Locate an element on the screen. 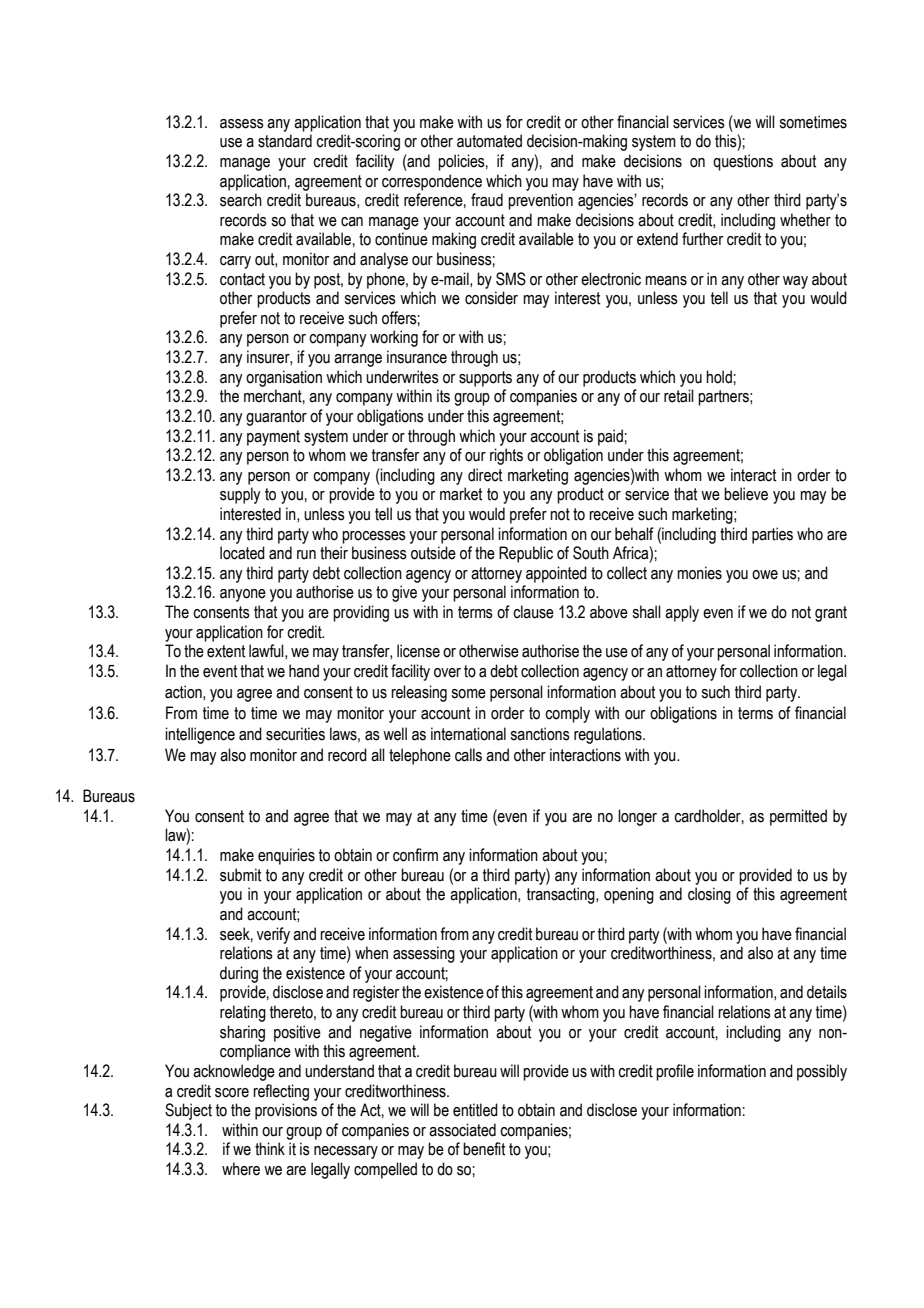 The height and width of the screenshot is (1308, 924). questions is located at coordinates (743, 162).
